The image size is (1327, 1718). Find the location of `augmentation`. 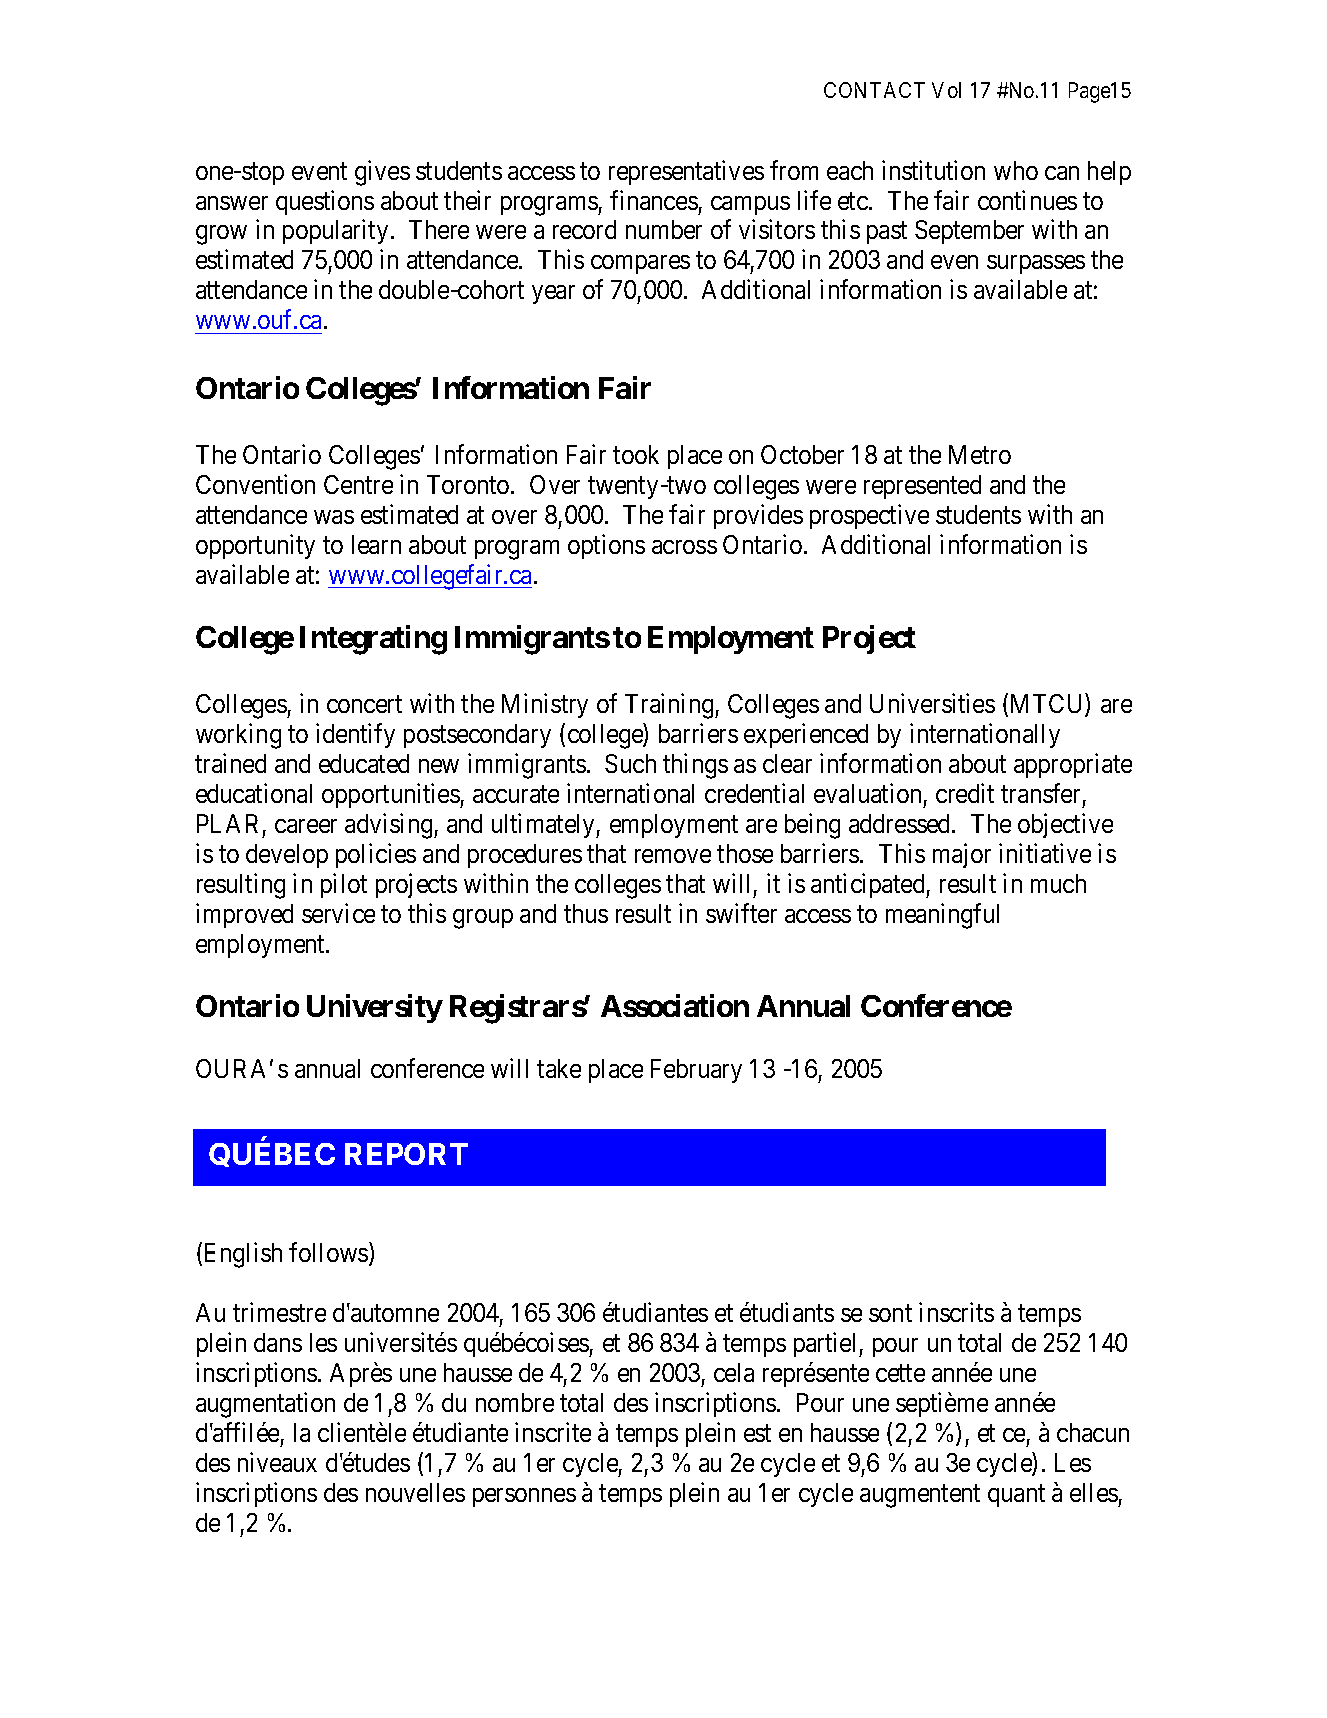

augmentation is located at coordinates (265, 1405).
